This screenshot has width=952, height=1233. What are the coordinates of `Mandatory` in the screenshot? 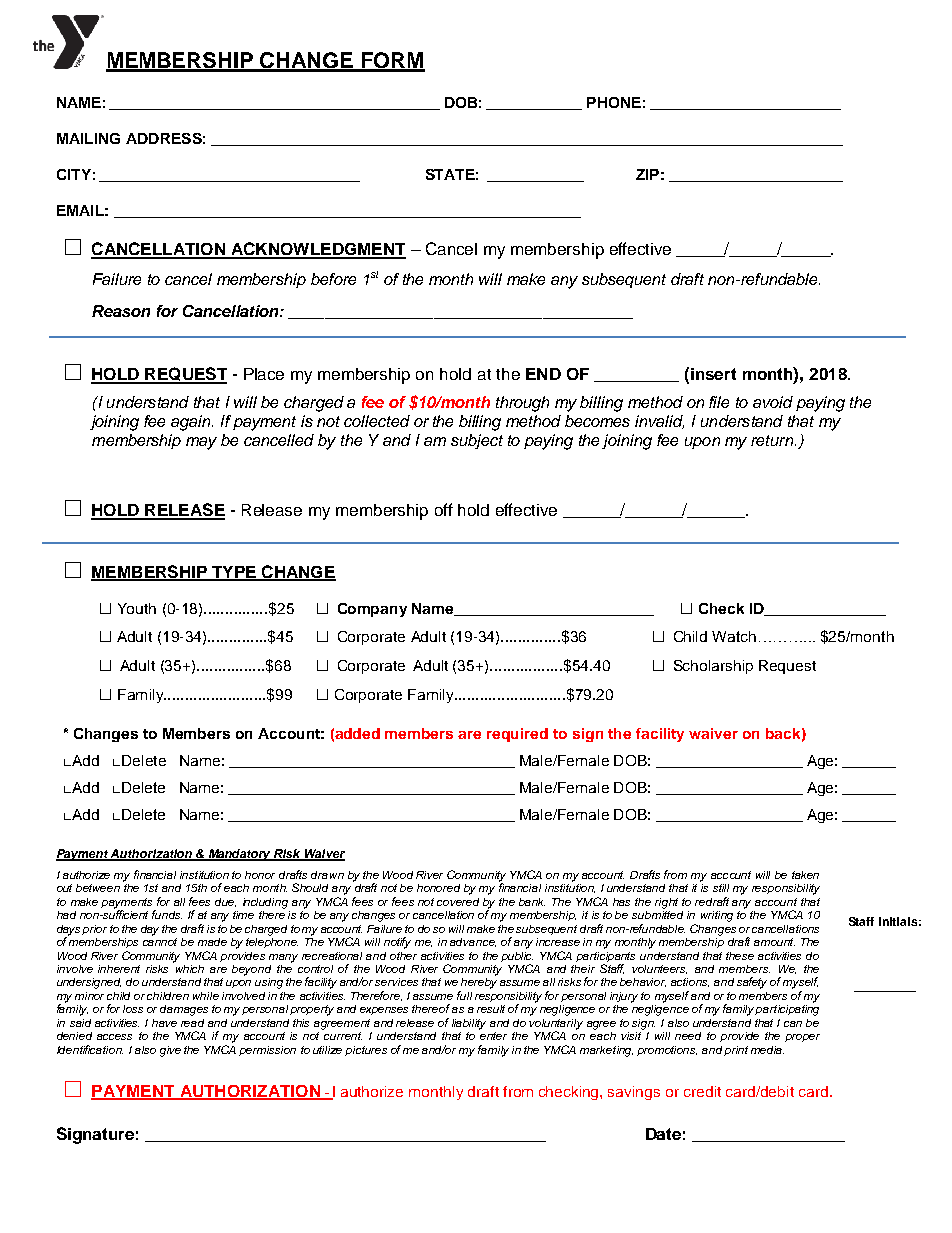 It's located at (240, 855).
